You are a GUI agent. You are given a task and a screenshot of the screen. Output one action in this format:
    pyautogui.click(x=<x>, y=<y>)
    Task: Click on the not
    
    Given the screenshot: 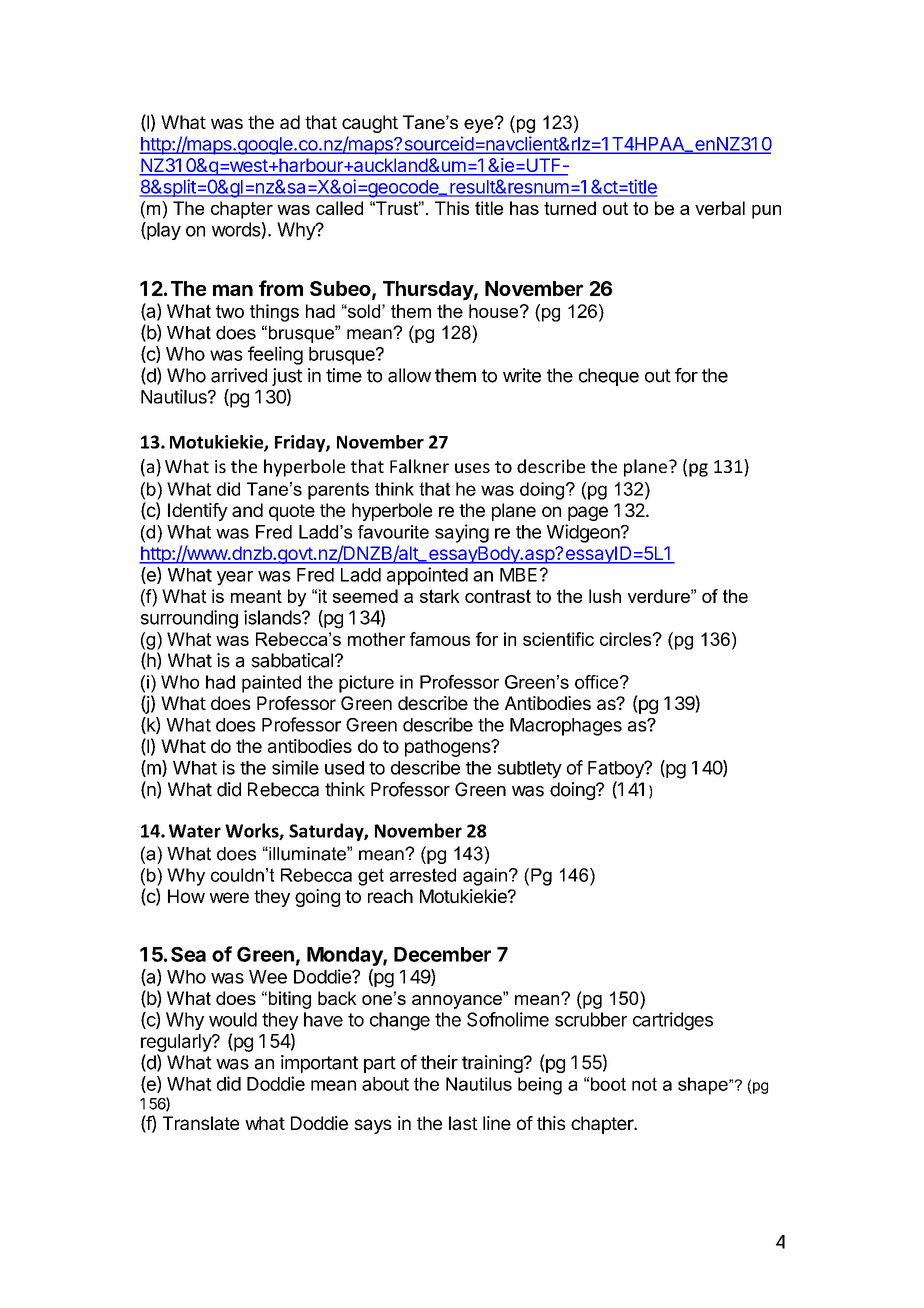 What is the action you would take?
    pyautogui.click(x=644, y=1084)
